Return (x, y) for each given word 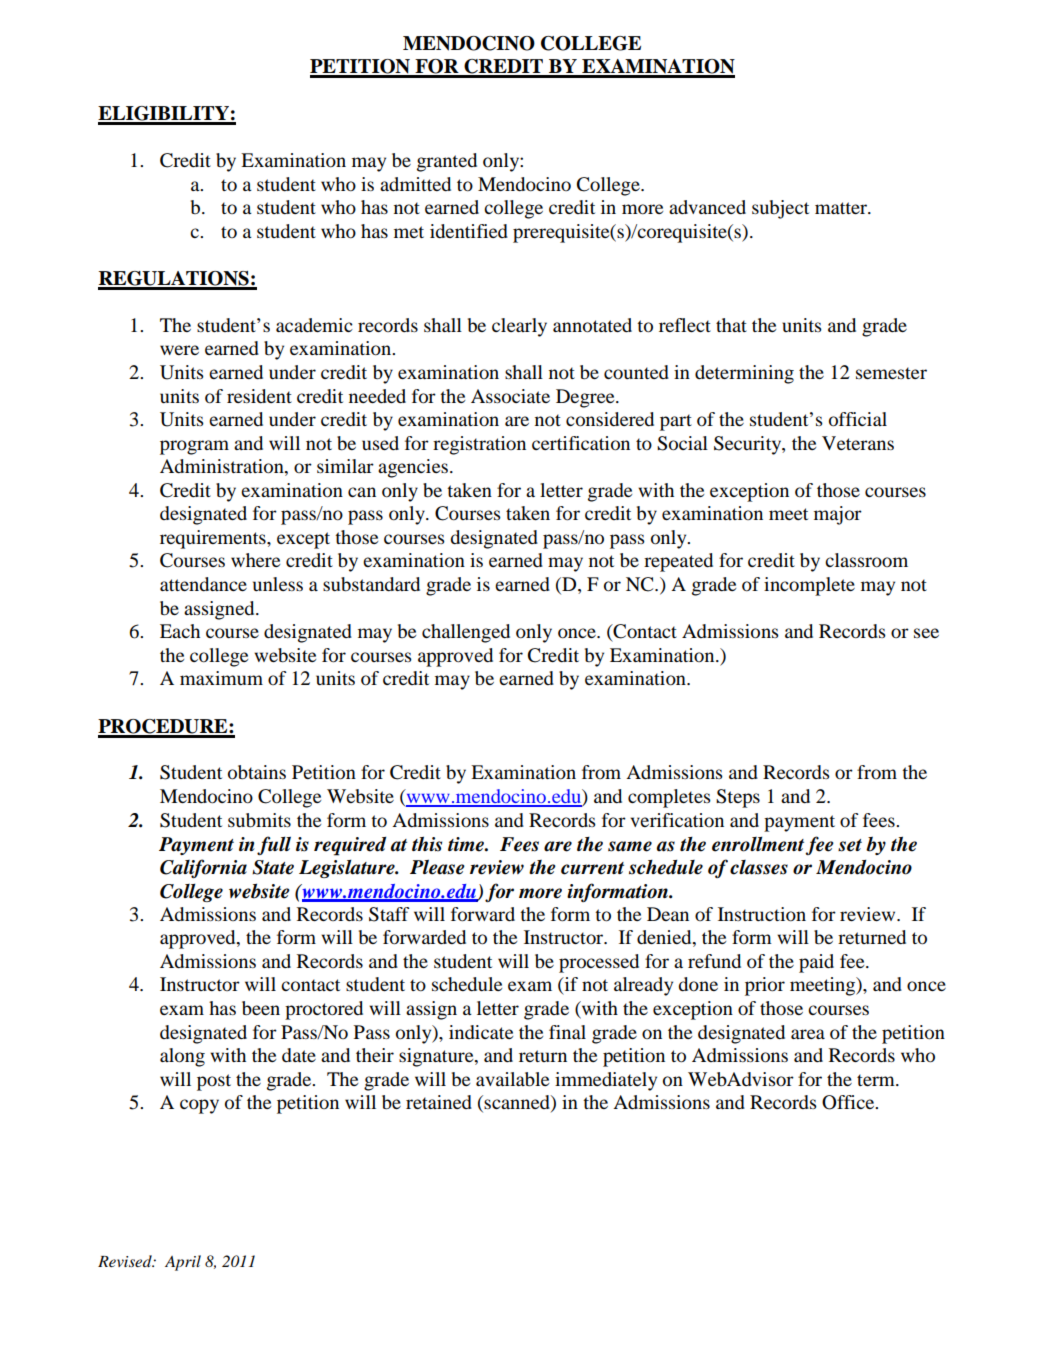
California (203, 868)
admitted (415, 184)
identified (469, 231)
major (838, 515)
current (592, 868)
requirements (214, 539)
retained (439, 1102)
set (850, 845)
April (183, 1263)
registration (479, 445)
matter (842, 208)
